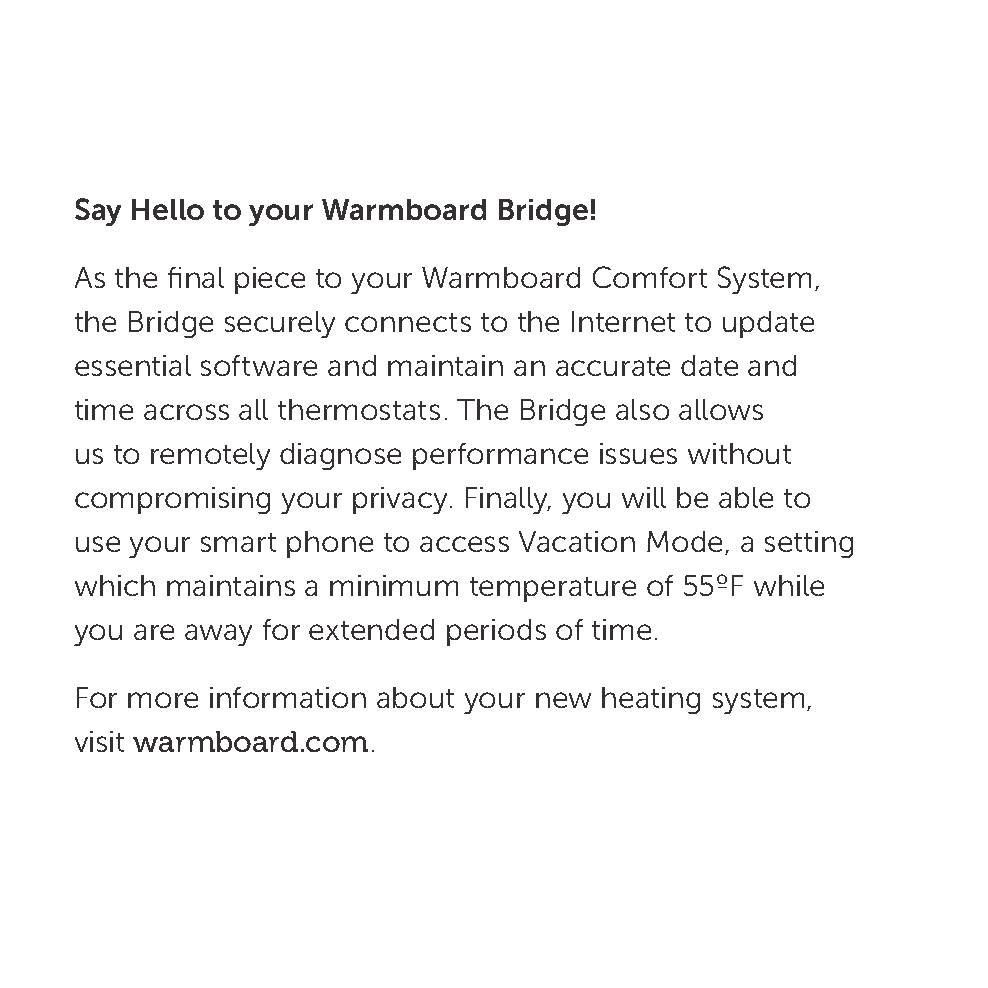 Image resolution: width=988 pixels, height=988 pixels. What do you see at coordinates (238, 542) in the document?
I see `smart` at bounding box center [238, 542].
